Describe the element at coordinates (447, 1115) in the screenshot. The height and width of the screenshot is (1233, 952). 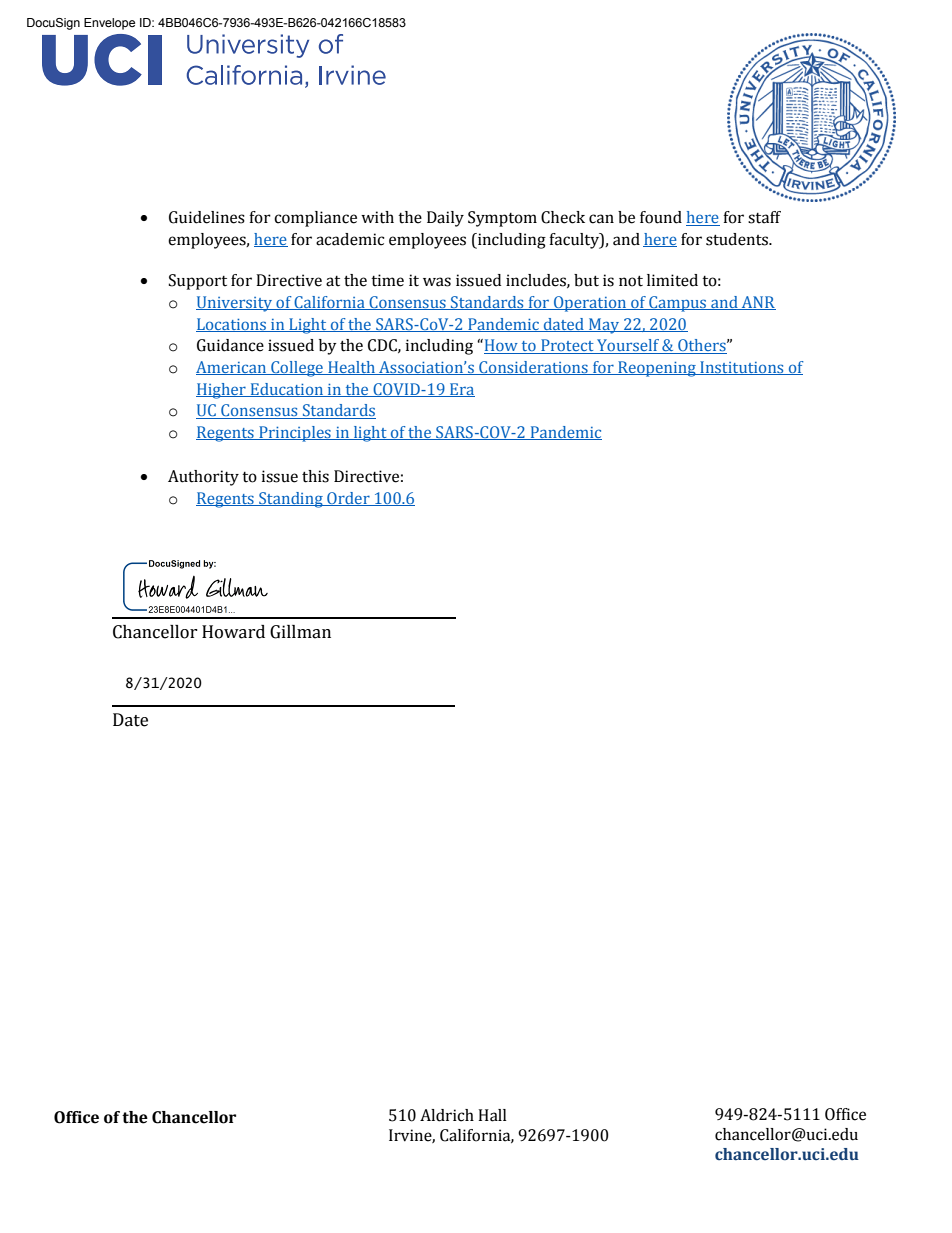
I see `Aldrich` at that location.
